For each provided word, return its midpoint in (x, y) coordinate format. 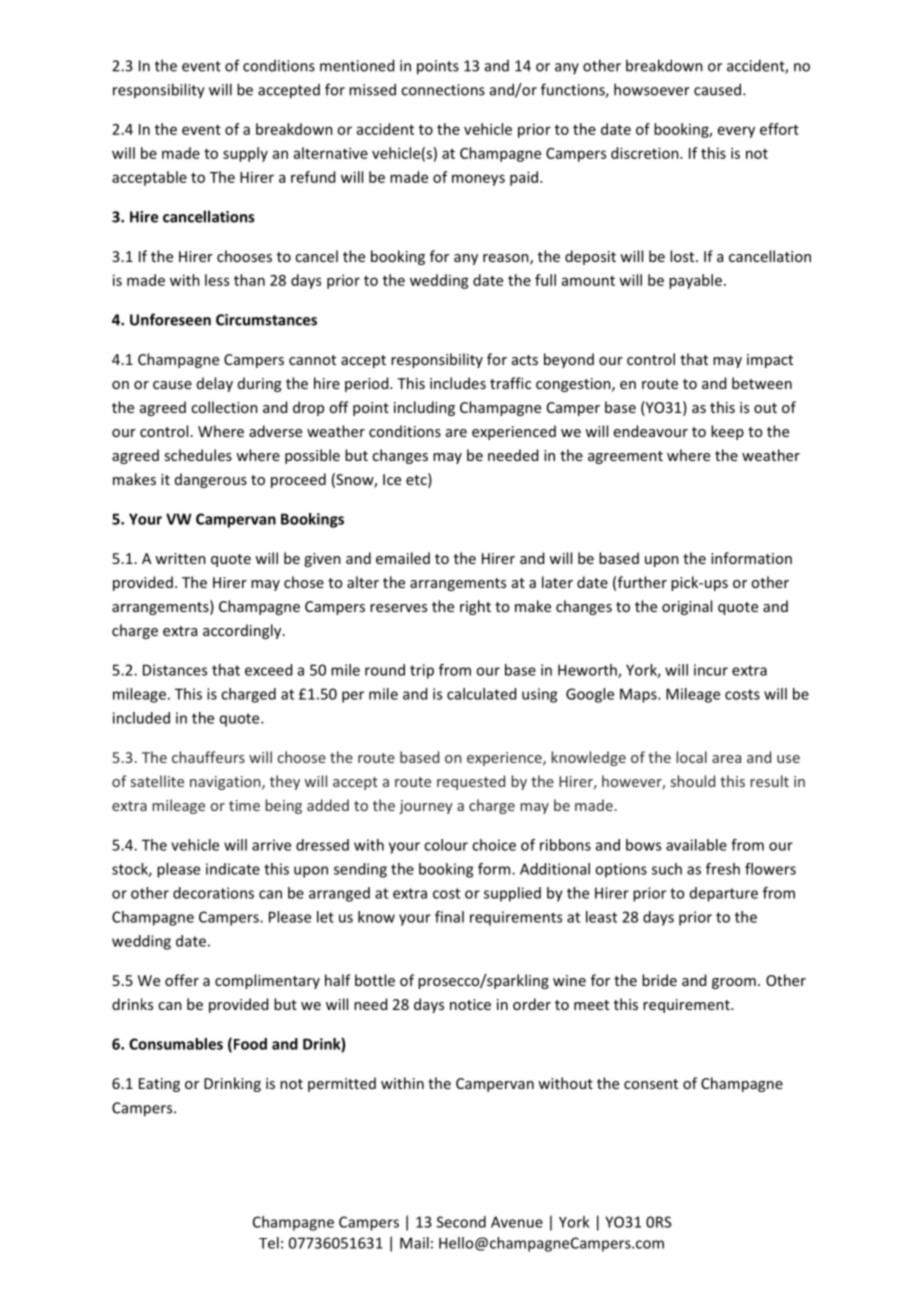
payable (695, 281)
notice (470, 1004)
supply (245, 154)
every (736, 132)
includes (458, 383)
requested (471, 782)
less (217, 280)
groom (734, 983)
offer (182, 980)
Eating (159, 1085)
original (687, 607)
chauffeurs (208, 757)
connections (443, 90)
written (180, 558)
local (691, 757)
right (475, 607)
